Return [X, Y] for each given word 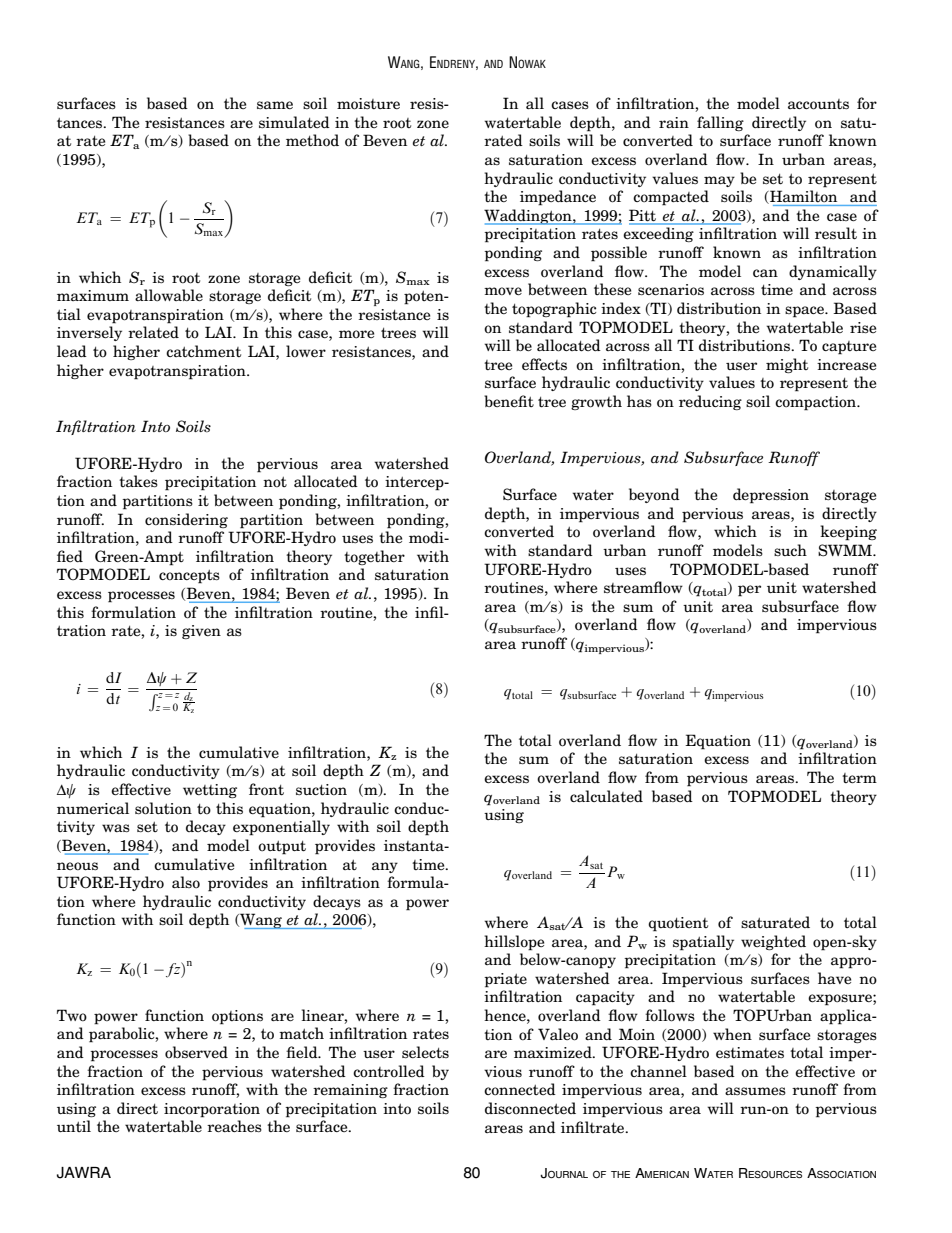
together [374, 557]
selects [425, 1052]
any [385, 867]
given [201, 632]
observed [196, 1052]
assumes [755, 1091]
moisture [368, 104]
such [790, 550]
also [186, 882]
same [275, 105]
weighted [773, 942]
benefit [509, 401]
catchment [203, 351]
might [787, 365]
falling [720, 123]
